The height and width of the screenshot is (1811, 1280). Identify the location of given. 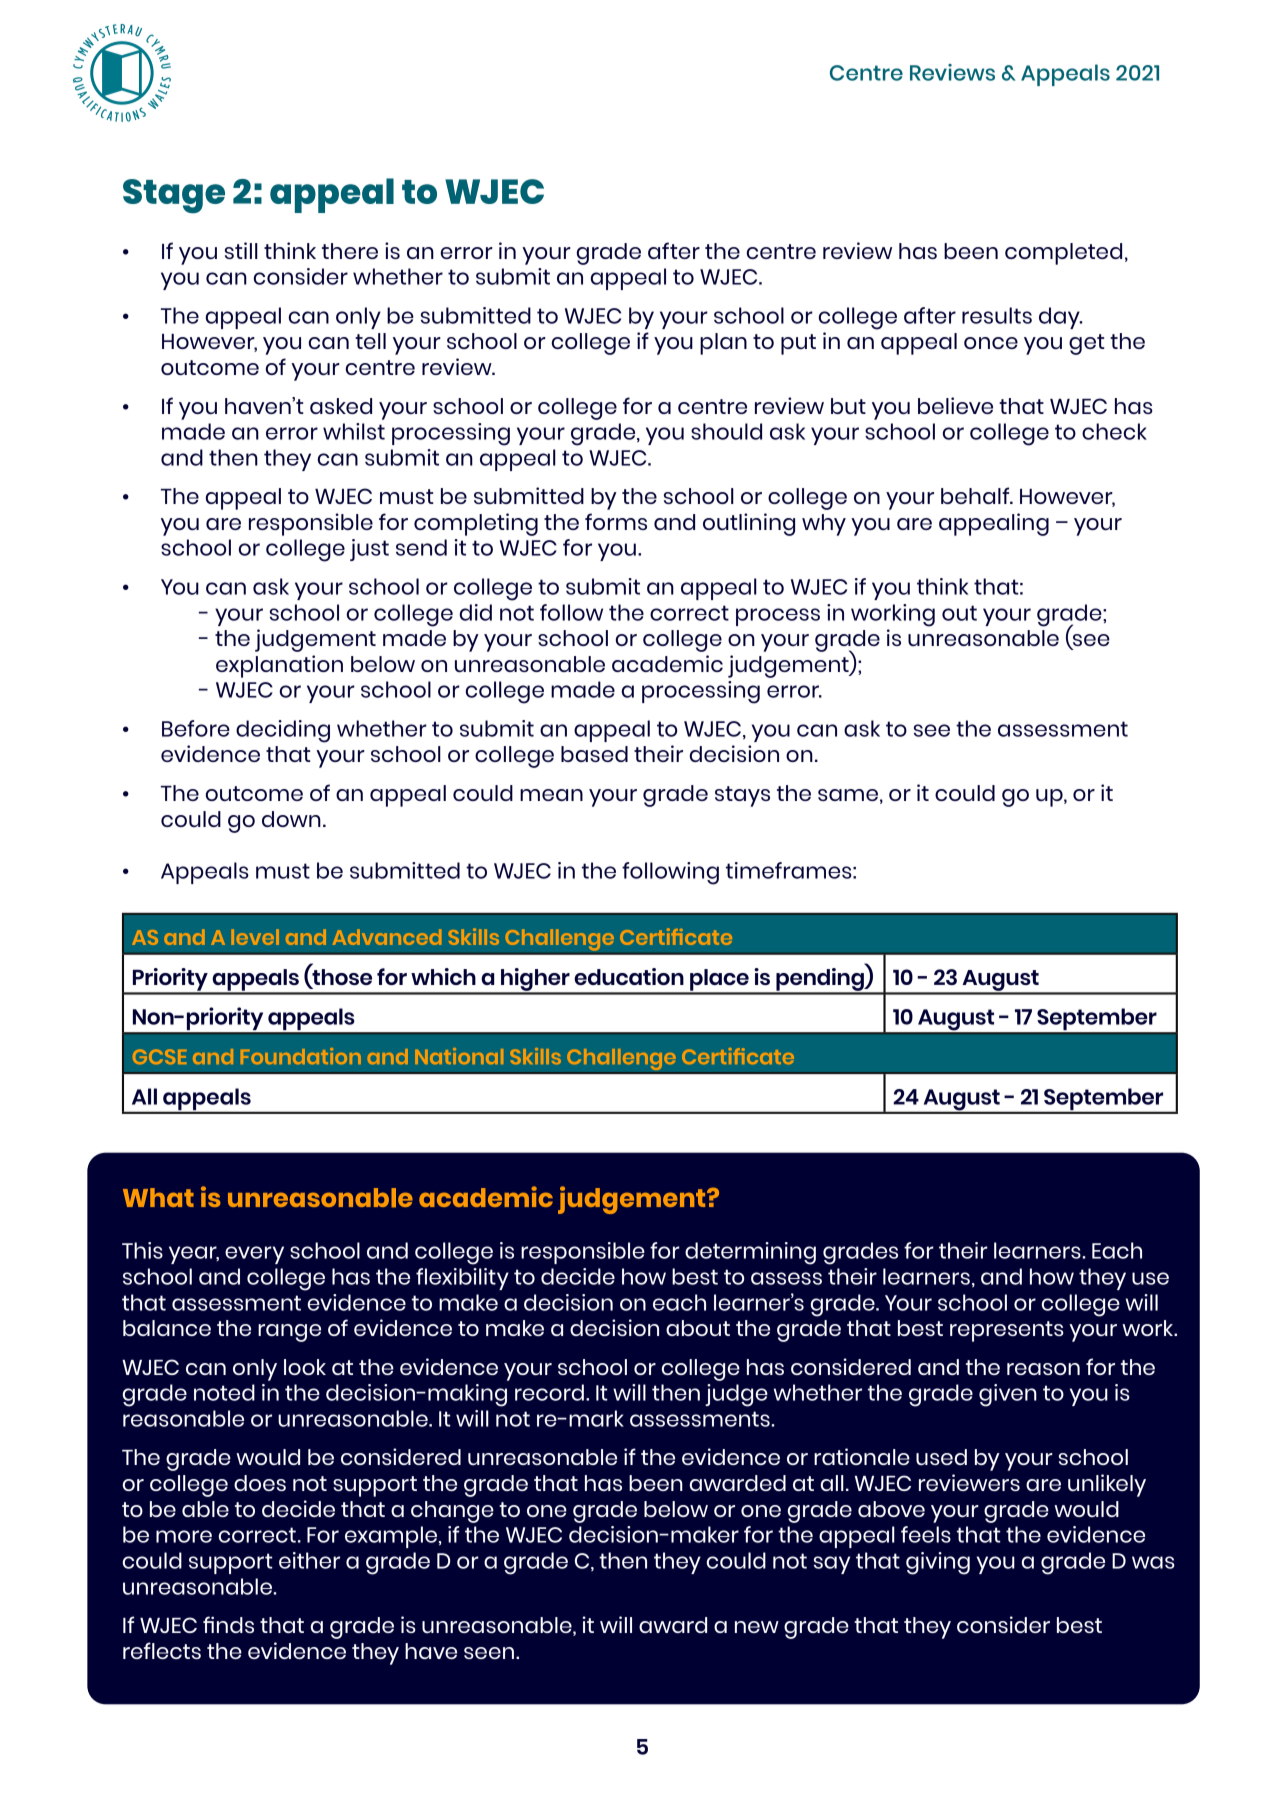
(1008, 1395).
